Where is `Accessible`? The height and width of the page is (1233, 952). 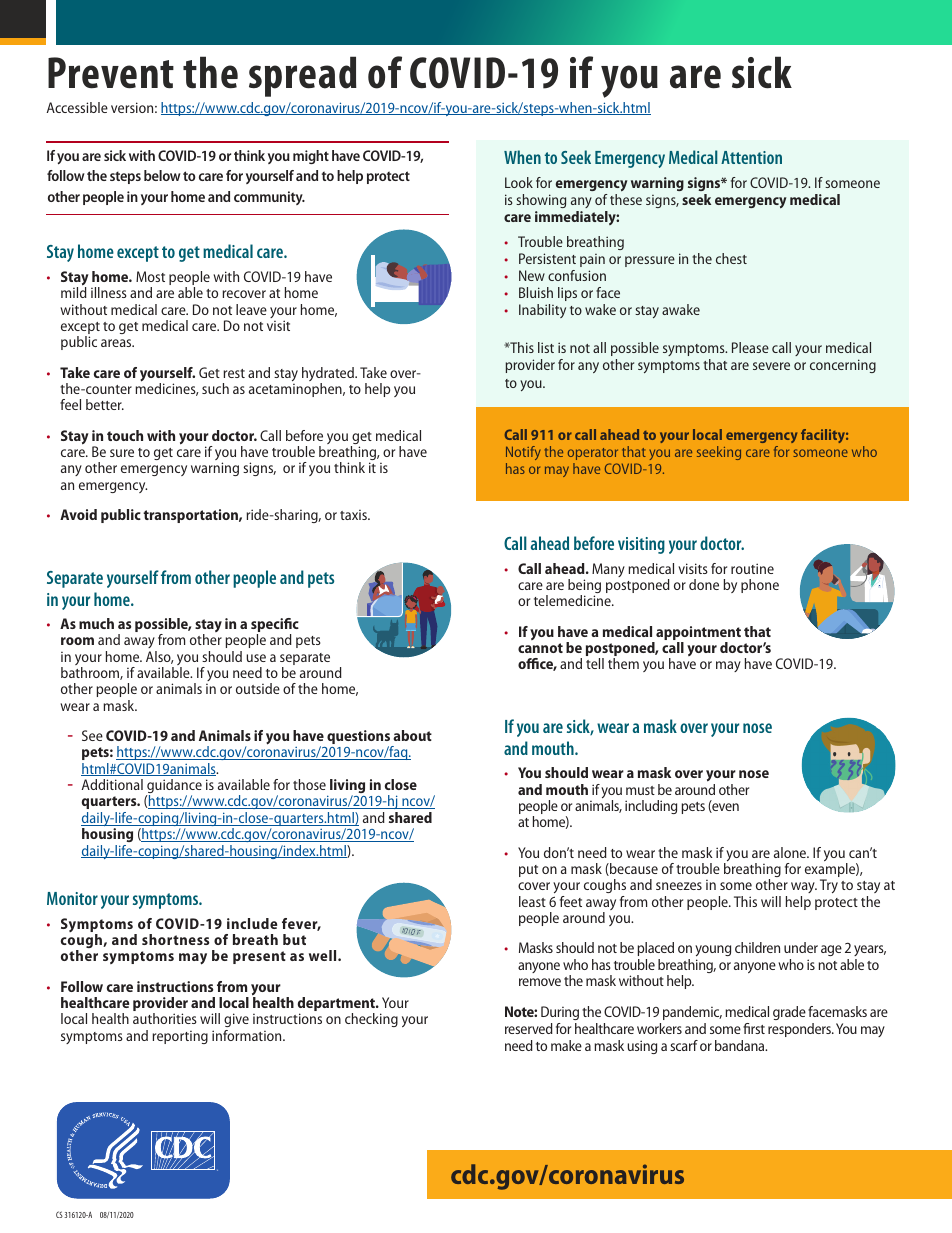 Accessible is located at coordinates (77, 107).
